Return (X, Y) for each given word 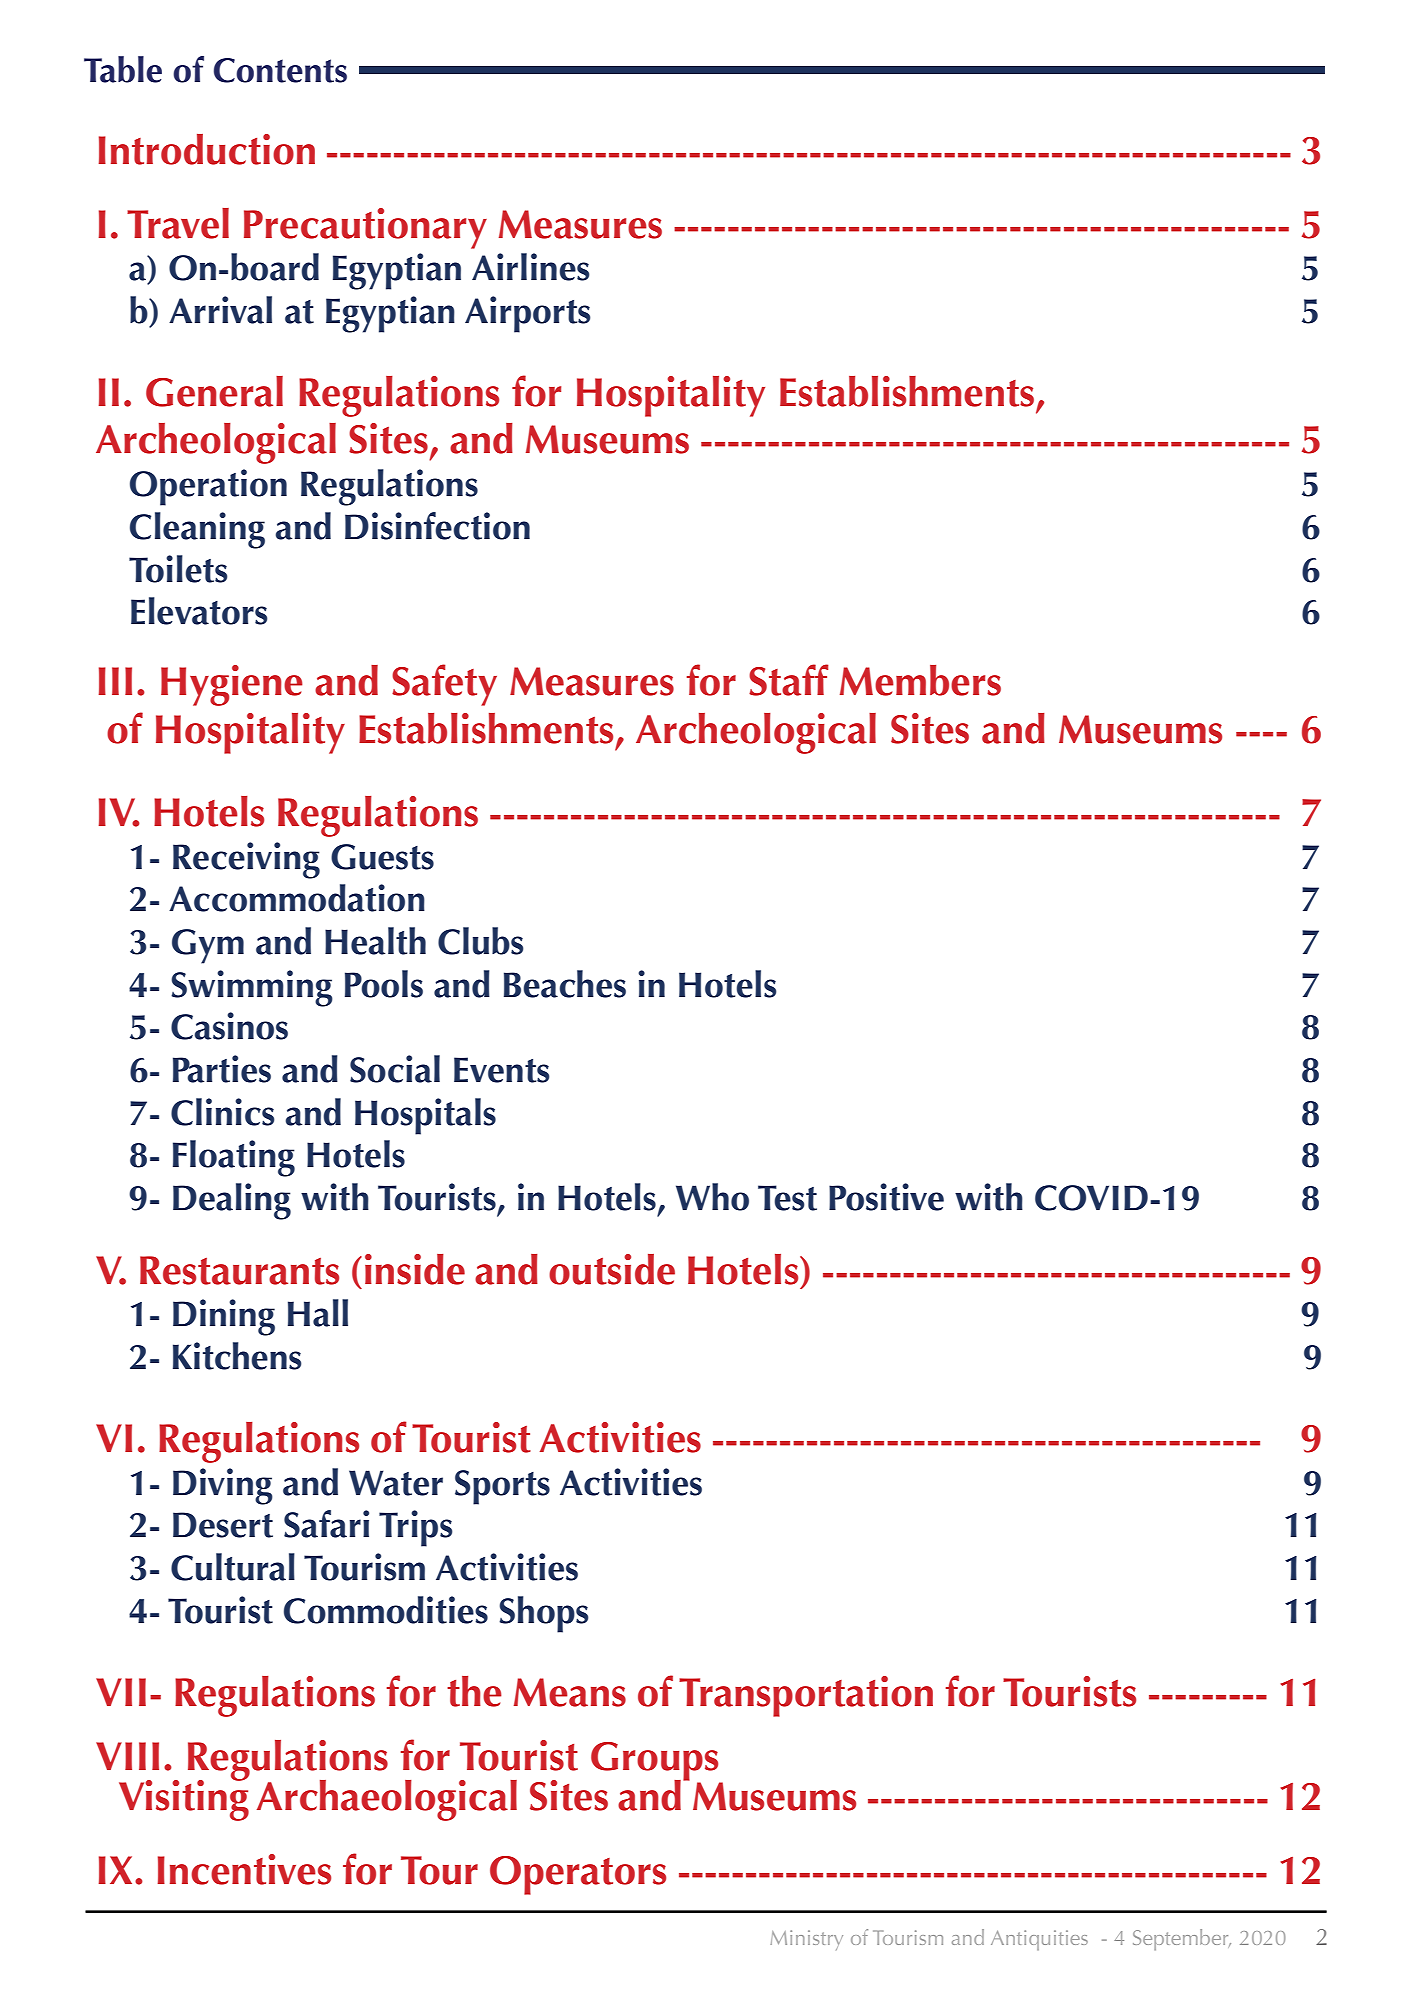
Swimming (252, 988)
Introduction (207, 149)
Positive (886, 1197)
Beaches (565, 984)
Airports (527, 314)
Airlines (530, 267)
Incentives (244, 1869)
